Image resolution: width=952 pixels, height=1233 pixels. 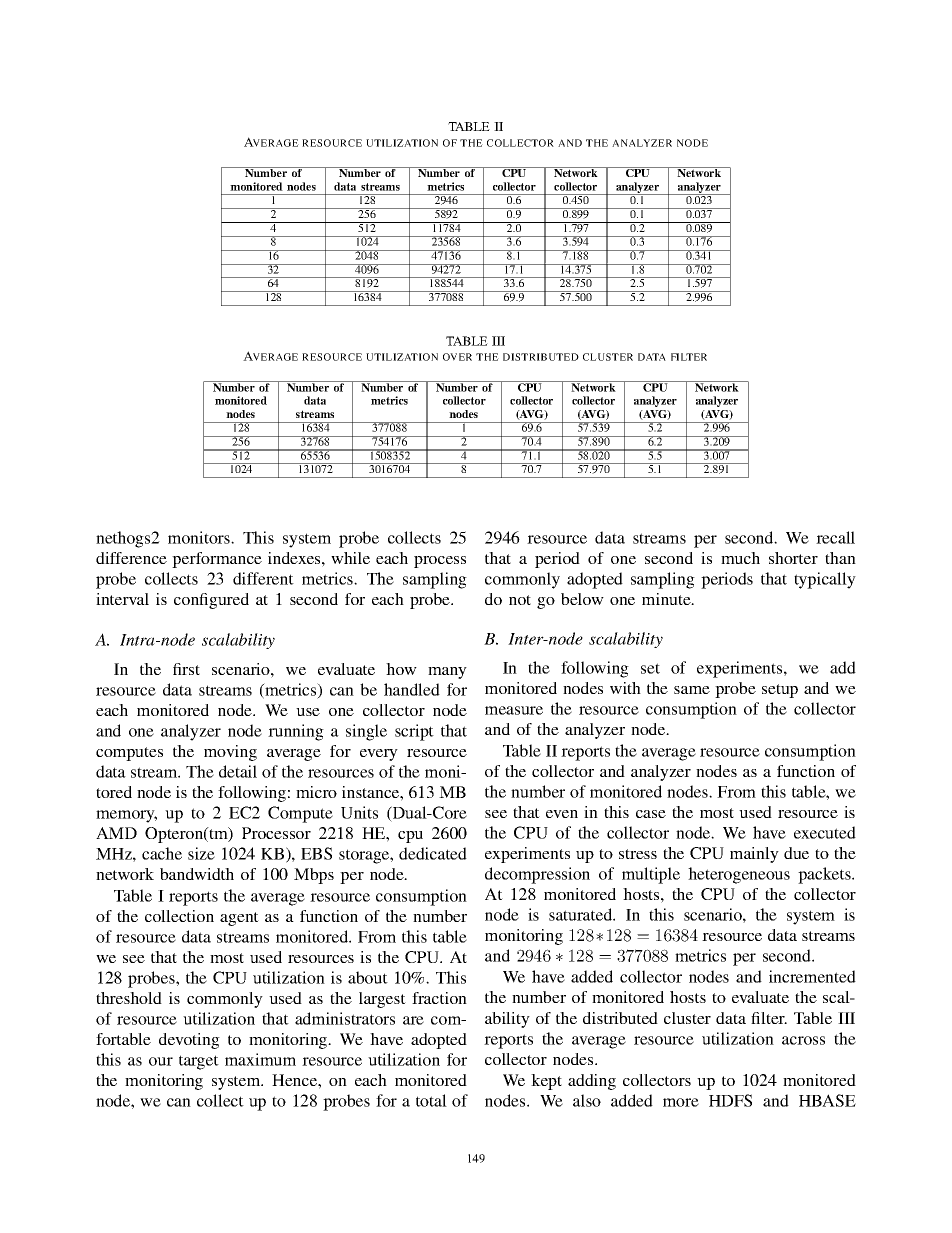 What do you see at coordinates (350, 558) in the image?
I see `while` at bounding box center [350, 558].
